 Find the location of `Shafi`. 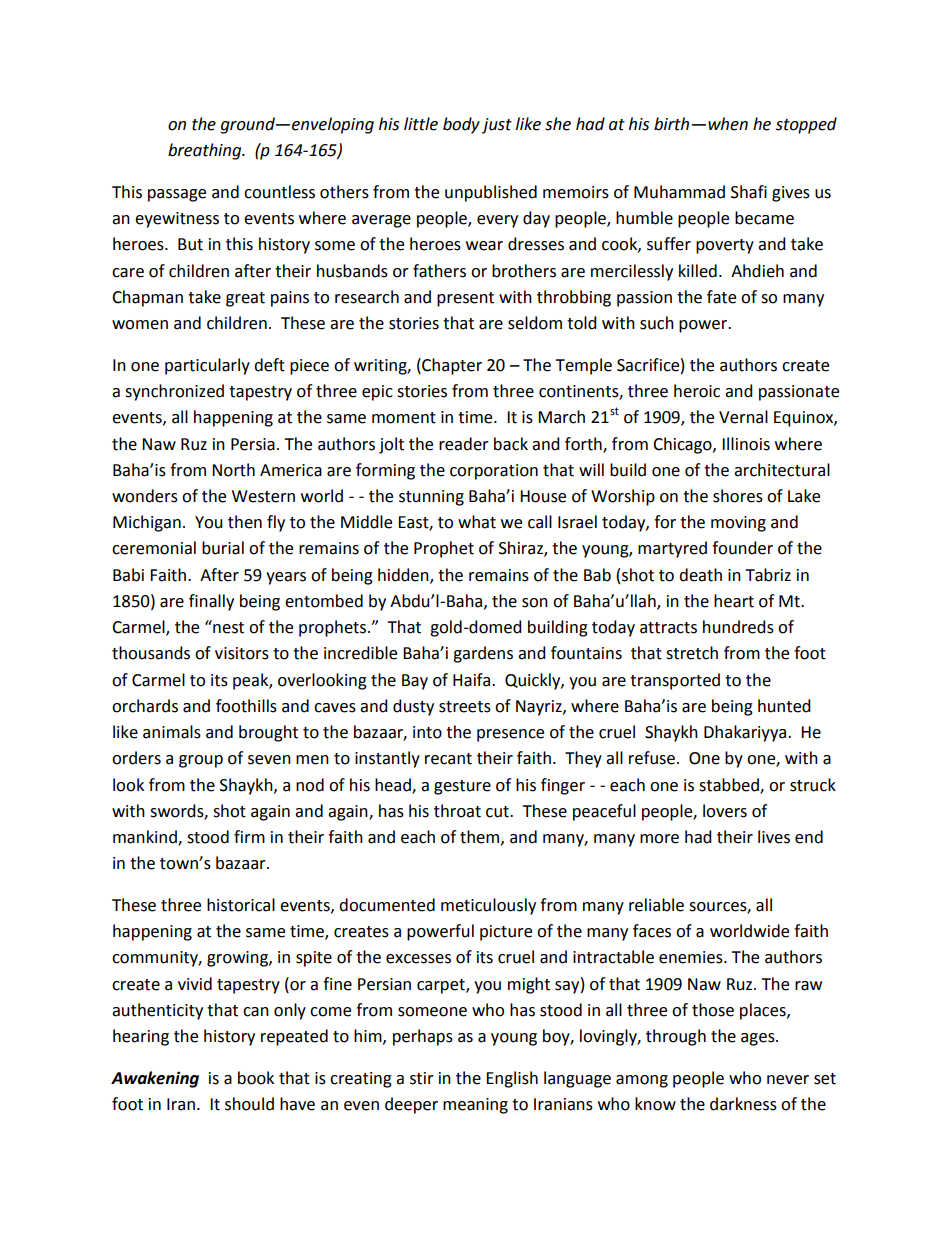

Shafi is located at coordinates (749, 192).
